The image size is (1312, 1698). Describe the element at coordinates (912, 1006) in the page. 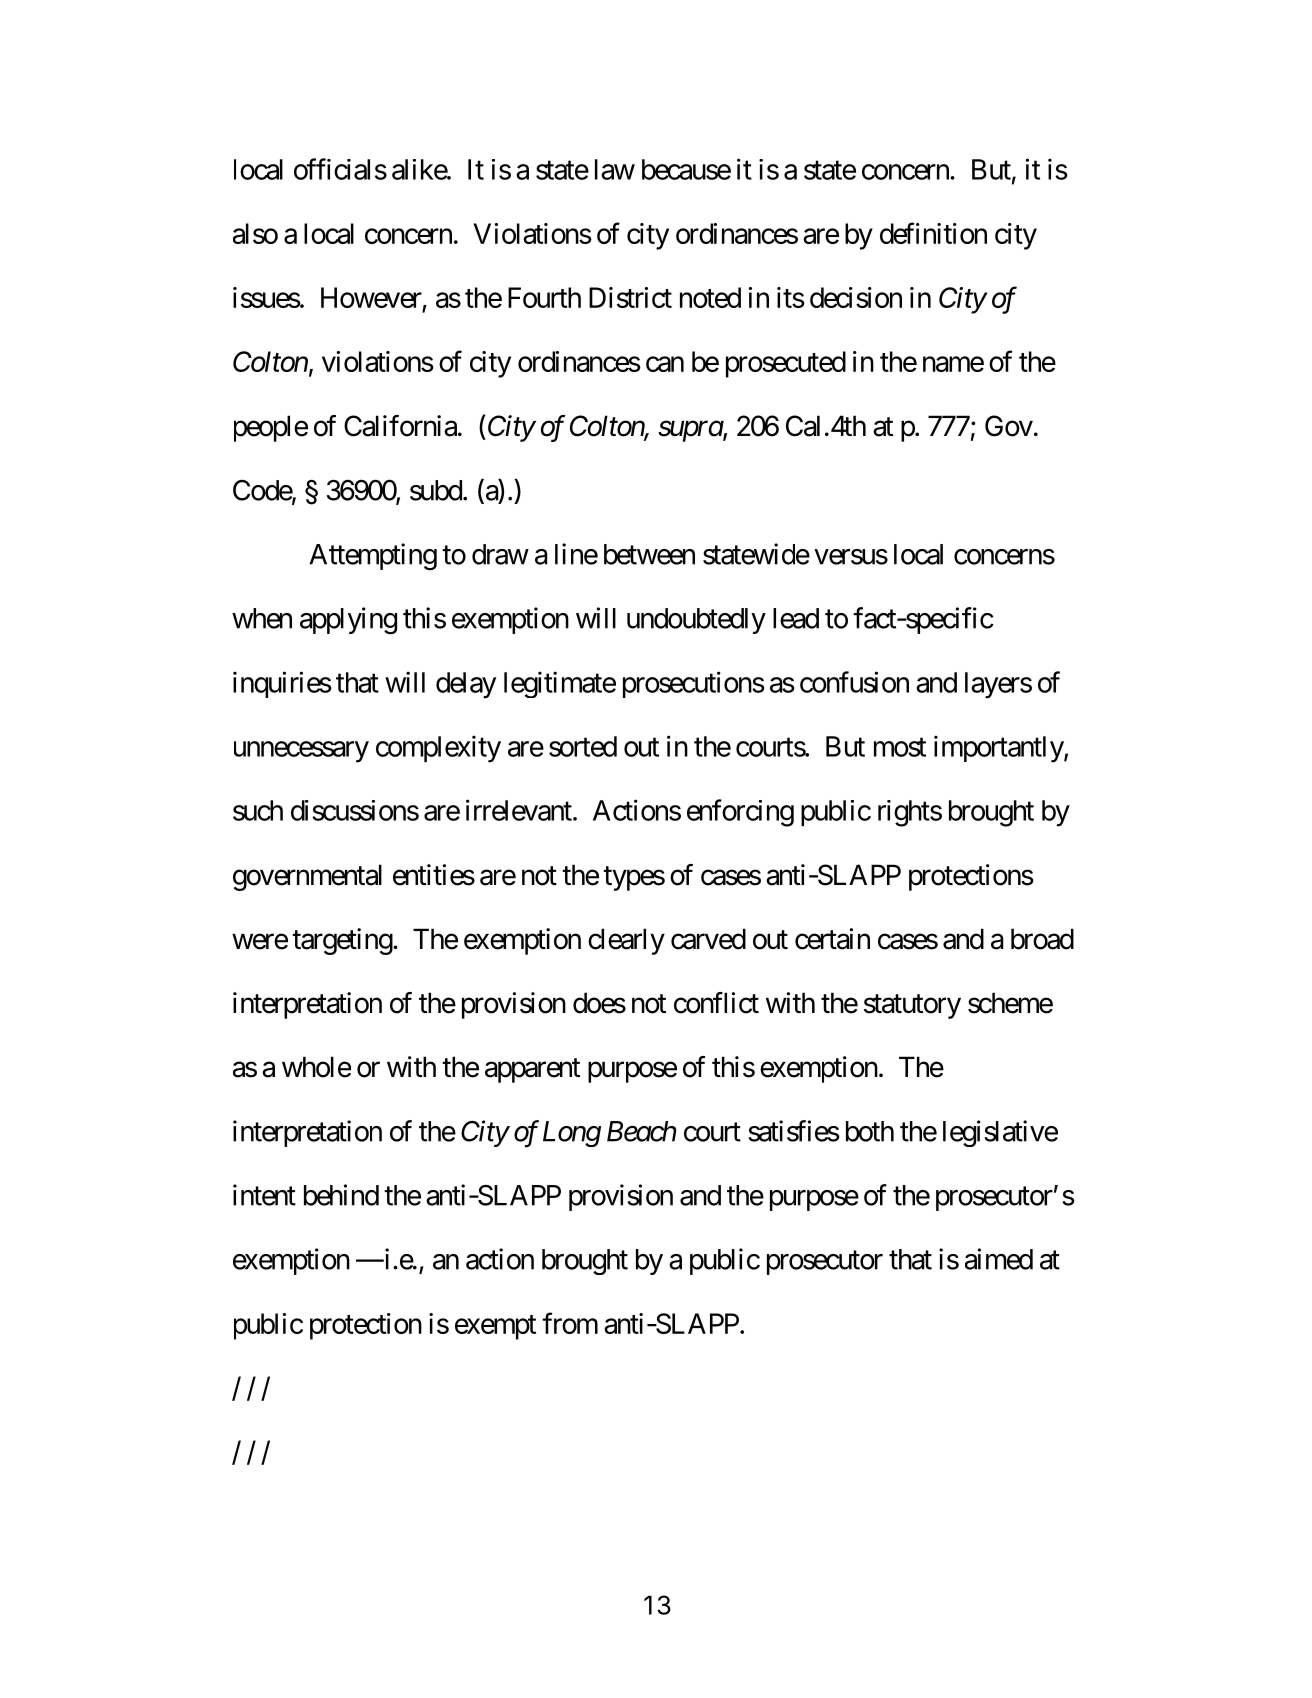

I see `statutory` at that location.
